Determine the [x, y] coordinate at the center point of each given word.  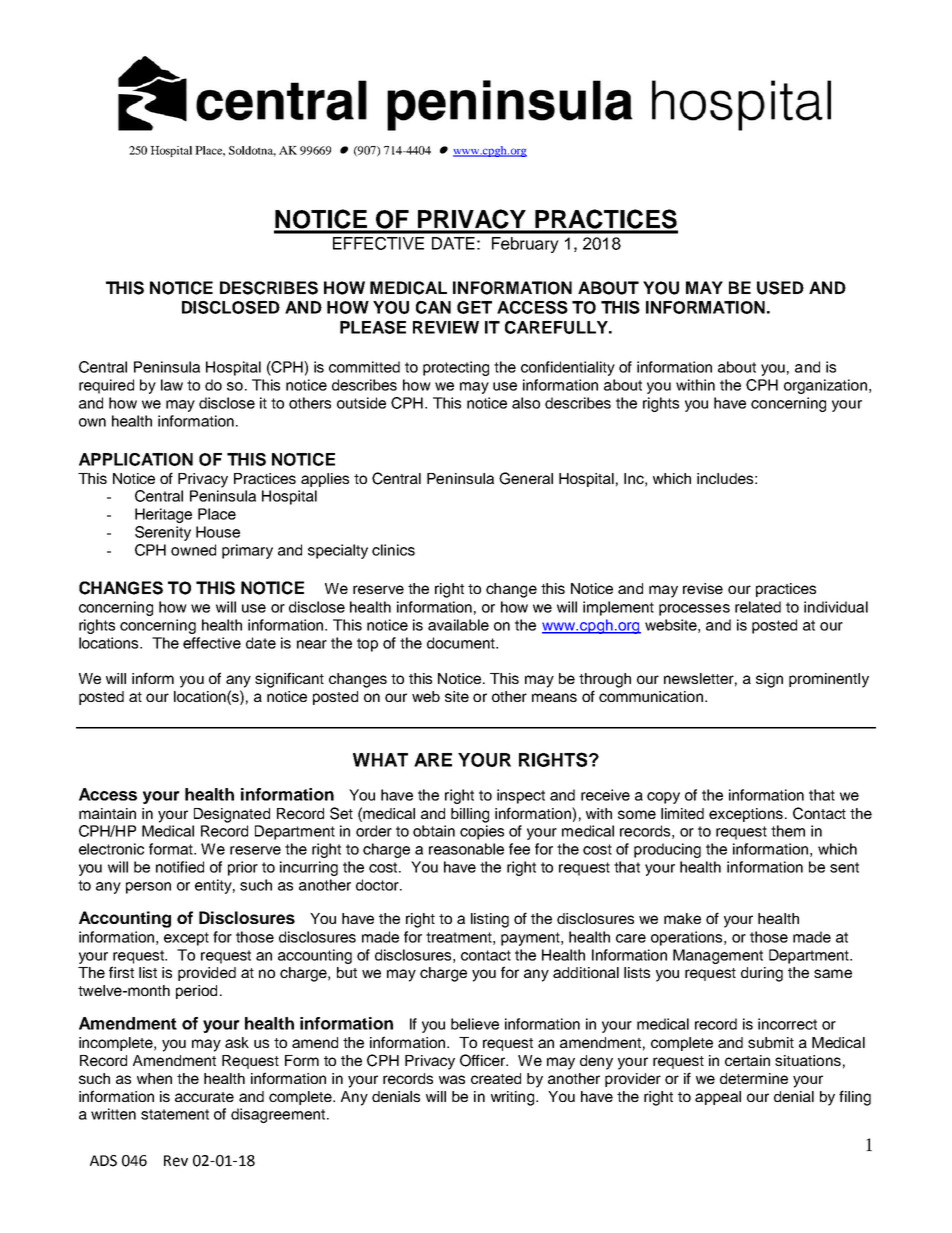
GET [474, 307]
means [554, 697]
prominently [829, 680]
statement [175, 1114]
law [172, 385]
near [312, 644]
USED [780, 288]
